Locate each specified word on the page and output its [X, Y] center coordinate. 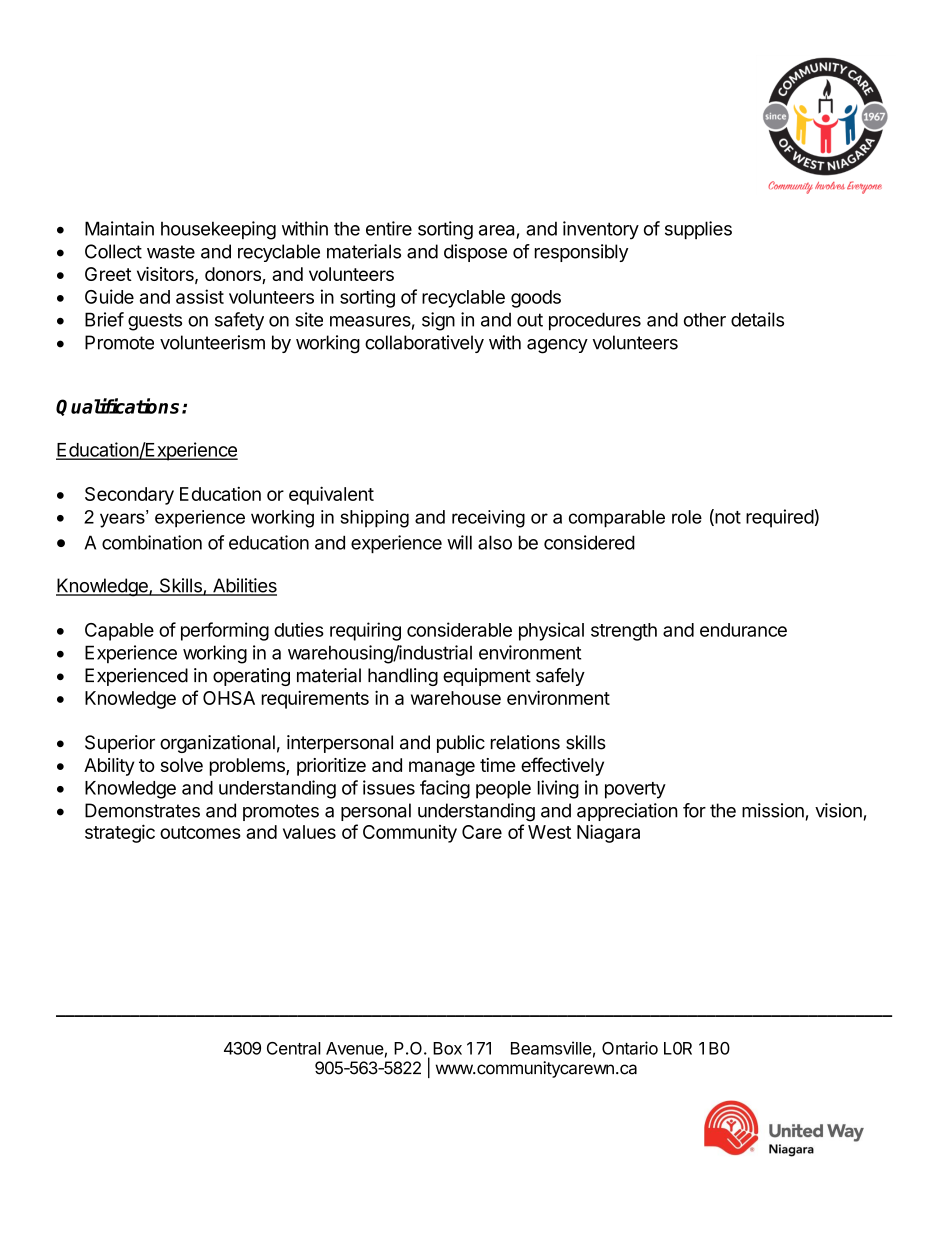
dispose [475, 253]
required [780, 518]
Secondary [129, 496]
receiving [488, 519]
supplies [698, 230]
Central [294, 1048]
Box [447, 1048]
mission [773, 810]
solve [182, 765]
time [498, 765]
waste [171, 252]
